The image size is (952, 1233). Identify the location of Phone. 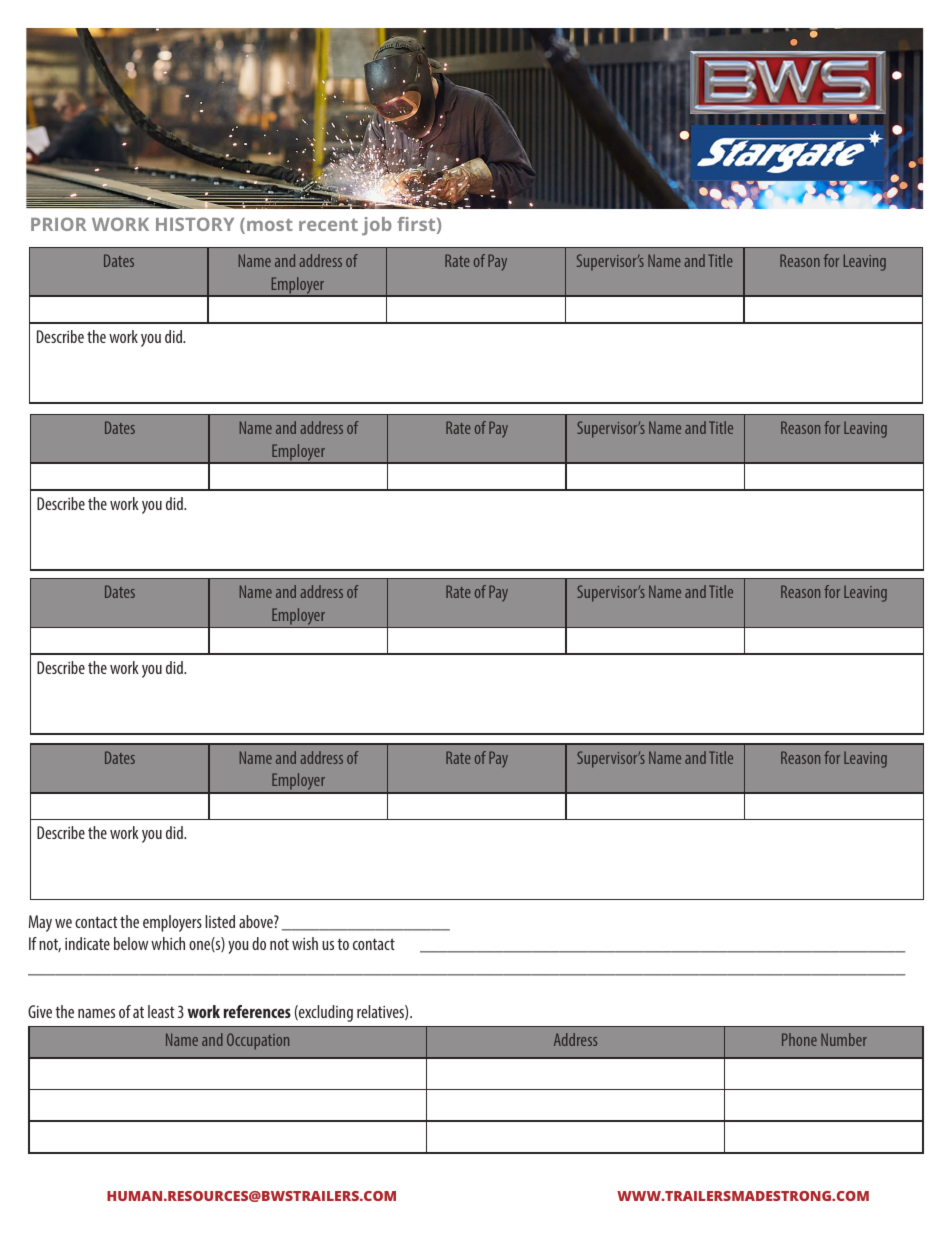
(799, 1039).
